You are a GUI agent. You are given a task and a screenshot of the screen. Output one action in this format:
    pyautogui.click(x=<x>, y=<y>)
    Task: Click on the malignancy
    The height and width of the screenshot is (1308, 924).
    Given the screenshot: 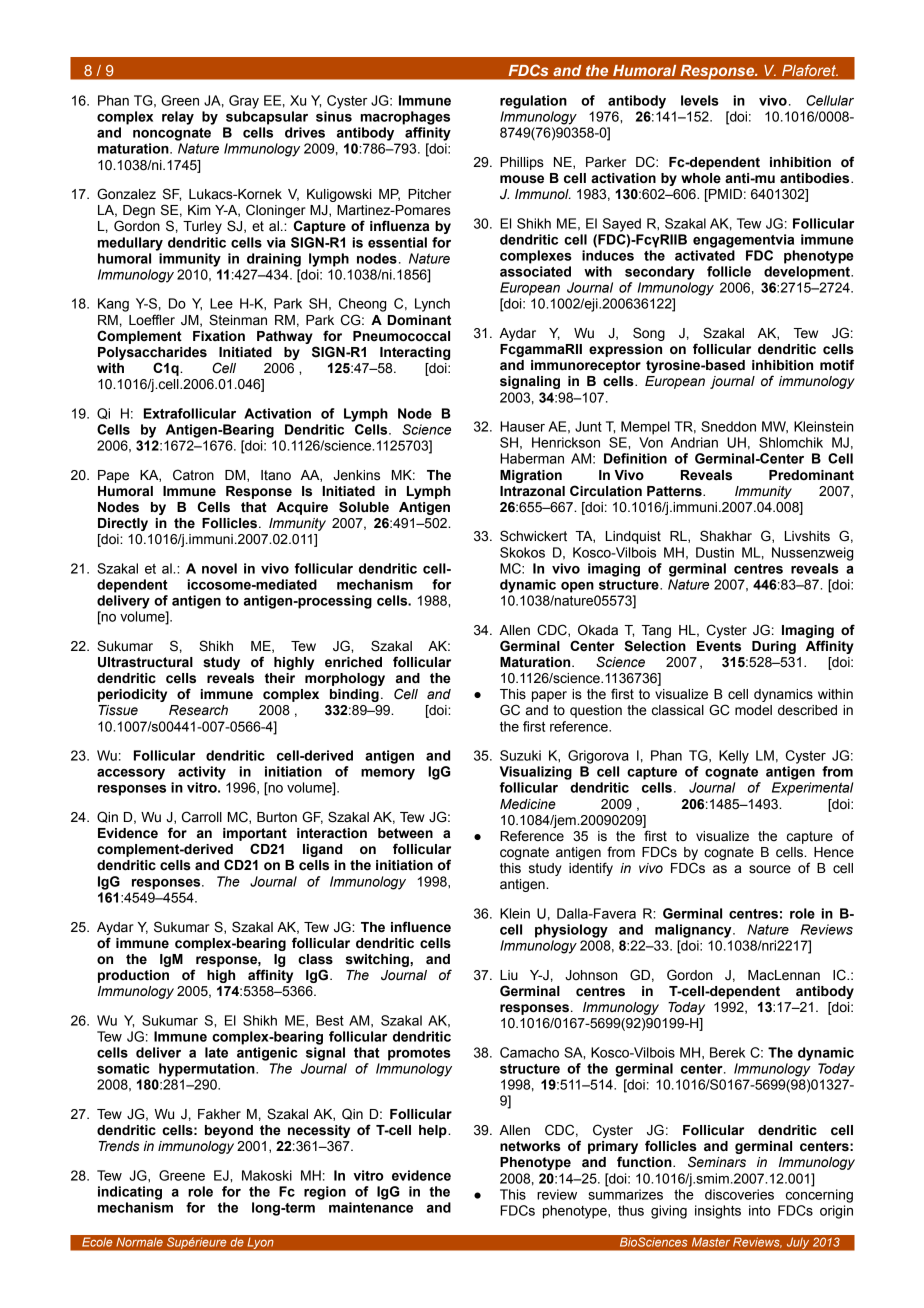 What is the action you would take?
    pyautogui.click(x=694, y=931)
